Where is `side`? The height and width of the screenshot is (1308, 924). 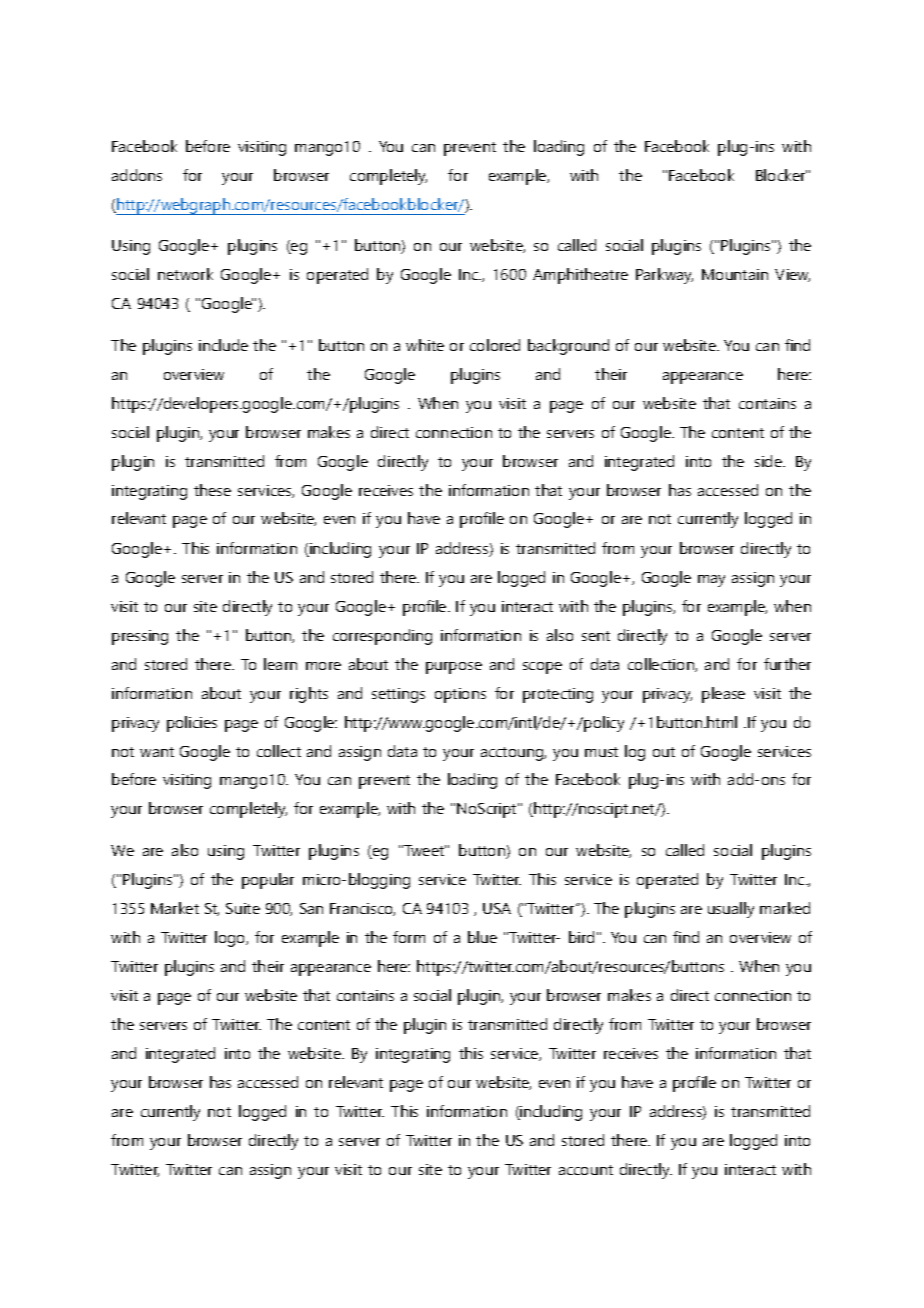 side is located at coordinates (769, 461).
